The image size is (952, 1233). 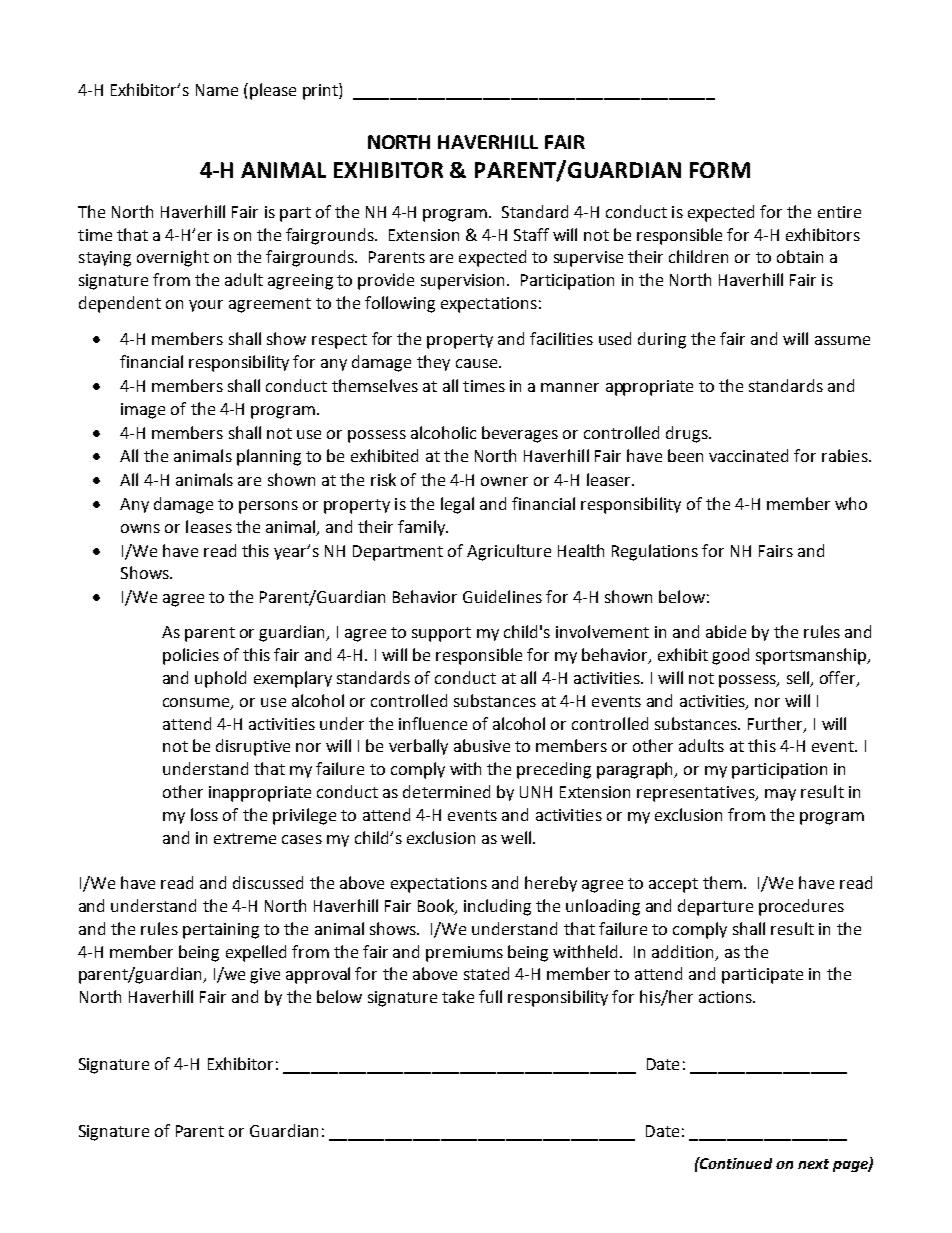 What do you see at coordinates (497, 907) in the image?
I see `including` at bounding box center [497, 907].
